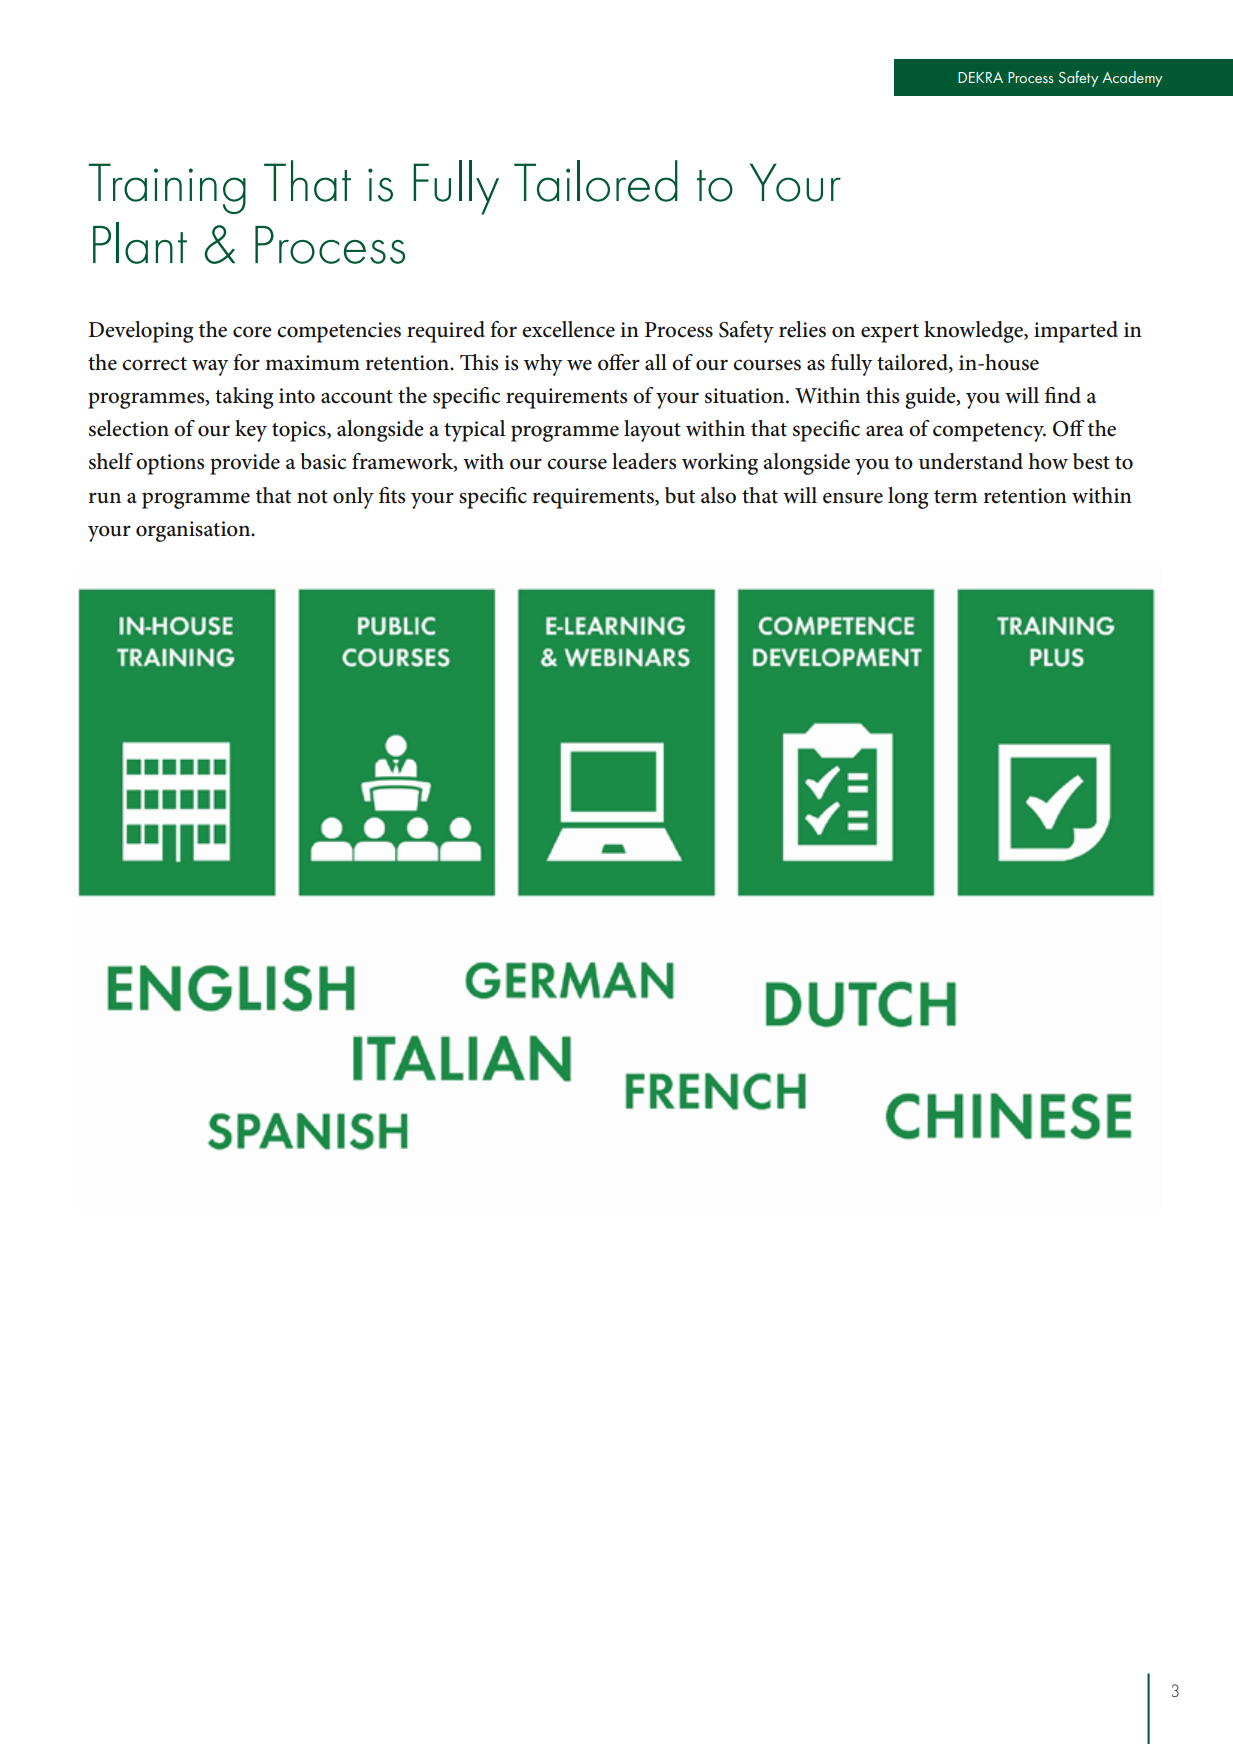 The height and width of the screenshot is (1744, 1233). What do you see at coordinates (1063, 395) in the screenshot?
I see `find` at bounding box center [1063, 395].
